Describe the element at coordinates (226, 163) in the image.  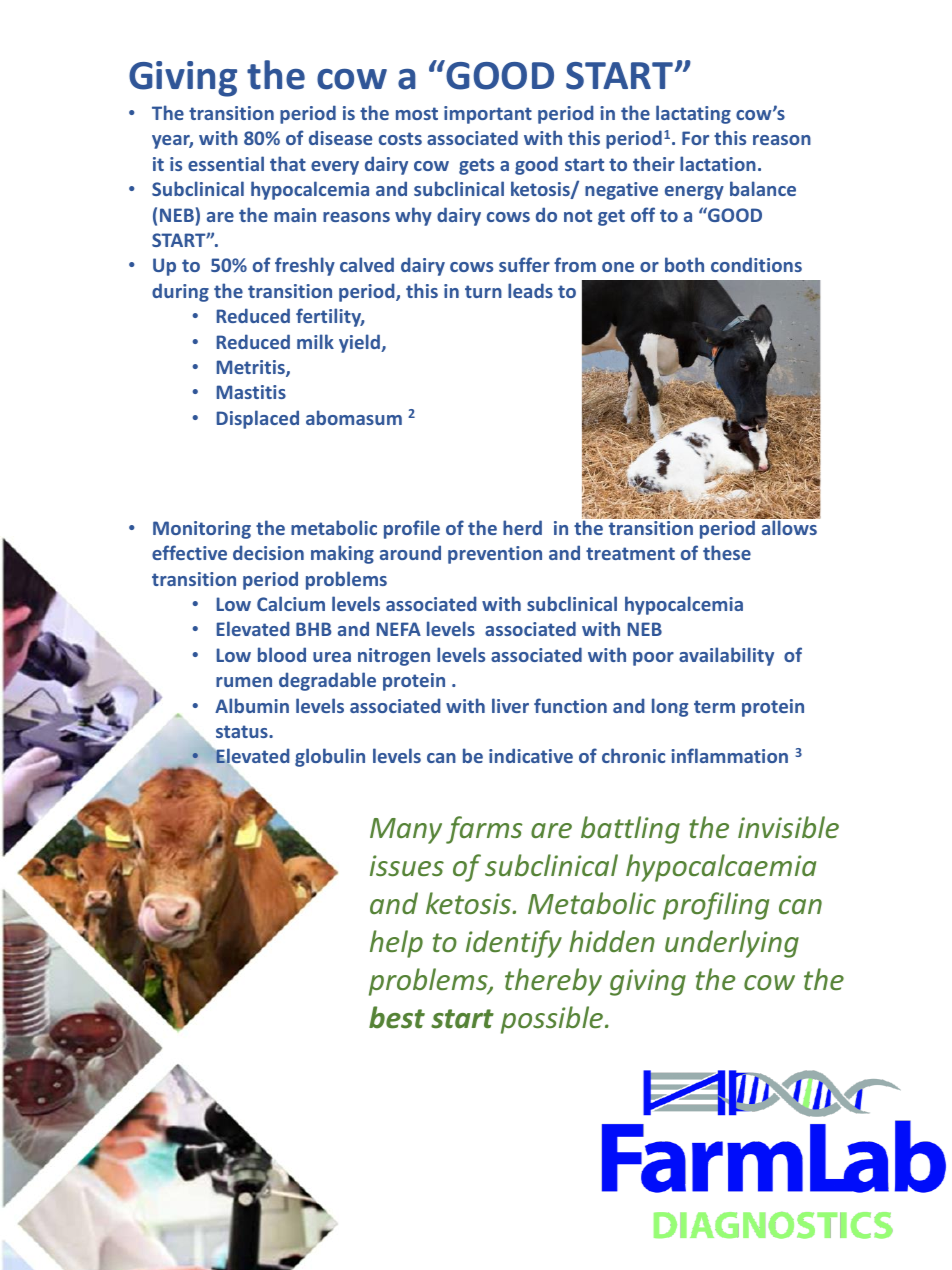
I see `essential` at that location.
